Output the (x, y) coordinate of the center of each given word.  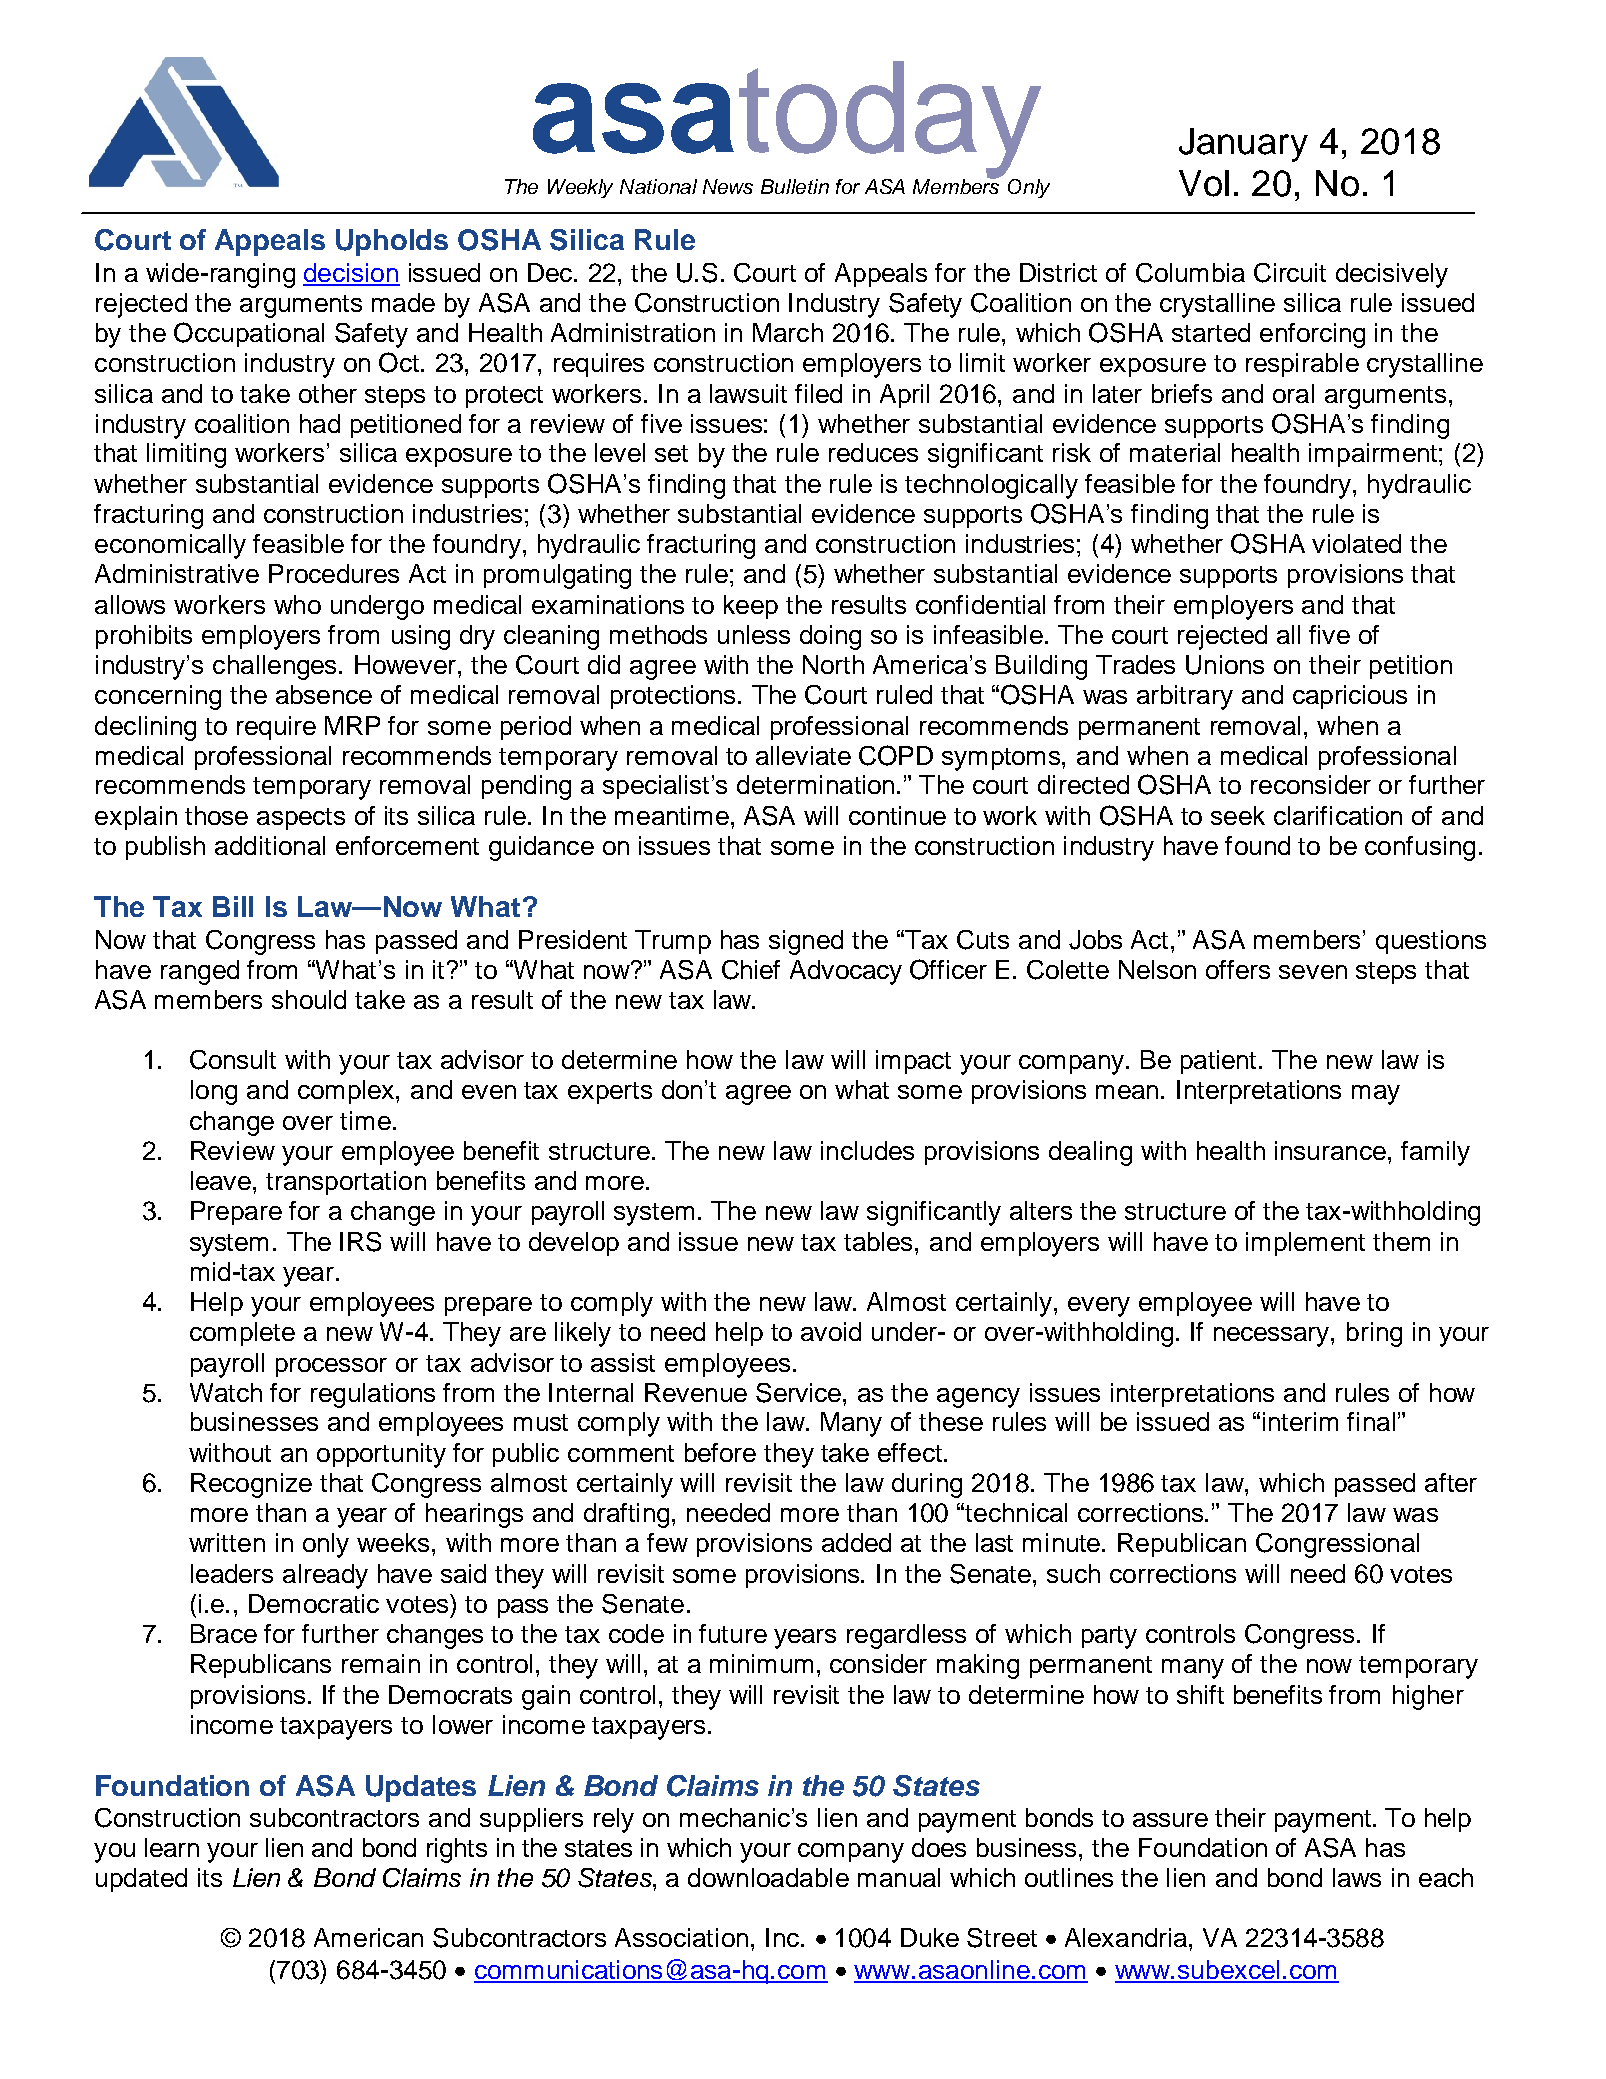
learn (172, 1847)
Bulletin (795, 186)
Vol (1204, 183)
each (1446, 1877)
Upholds (392, 242)
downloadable (768, 1877)
